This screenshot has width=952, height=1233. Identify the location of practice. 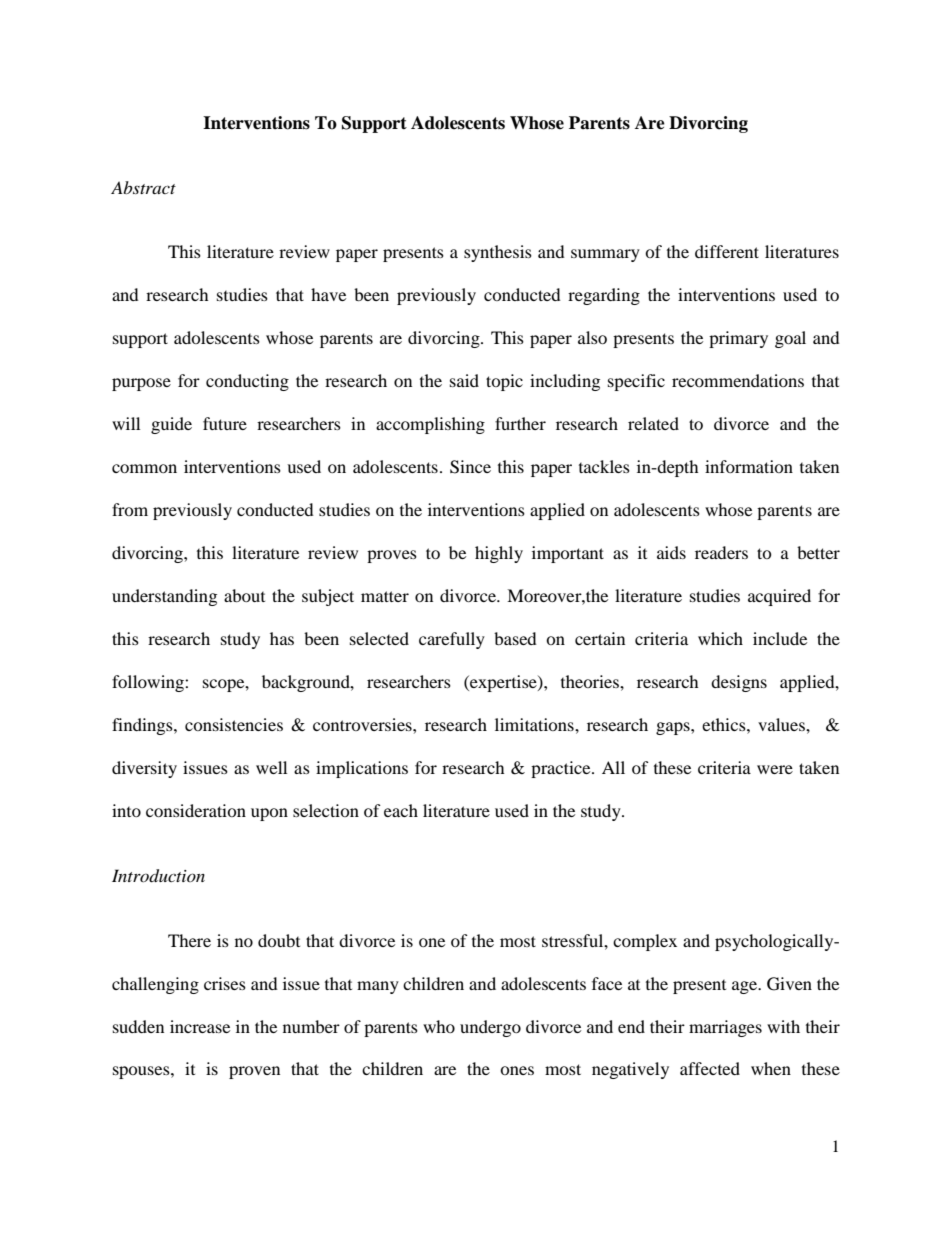
(562, 769).
